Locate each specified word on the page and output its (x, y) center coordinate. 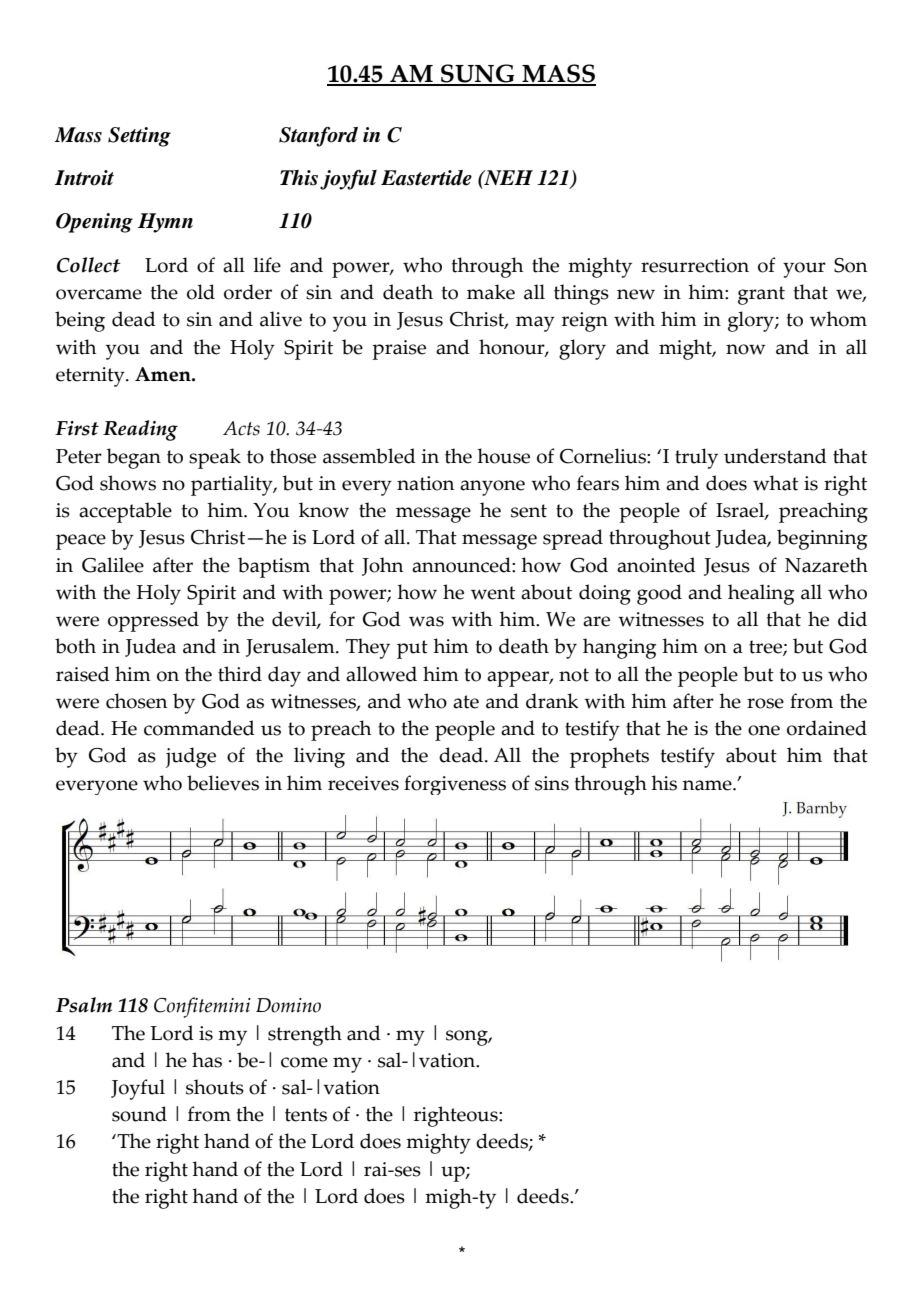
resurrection (695, 265)
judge (190, 757)
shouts (215, 1087)
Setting (139, 137)
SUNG (478, 74)
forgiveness (455, 785)
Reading (140, 430)
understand (775, 456)
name (708, 785)
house (503, 456)
